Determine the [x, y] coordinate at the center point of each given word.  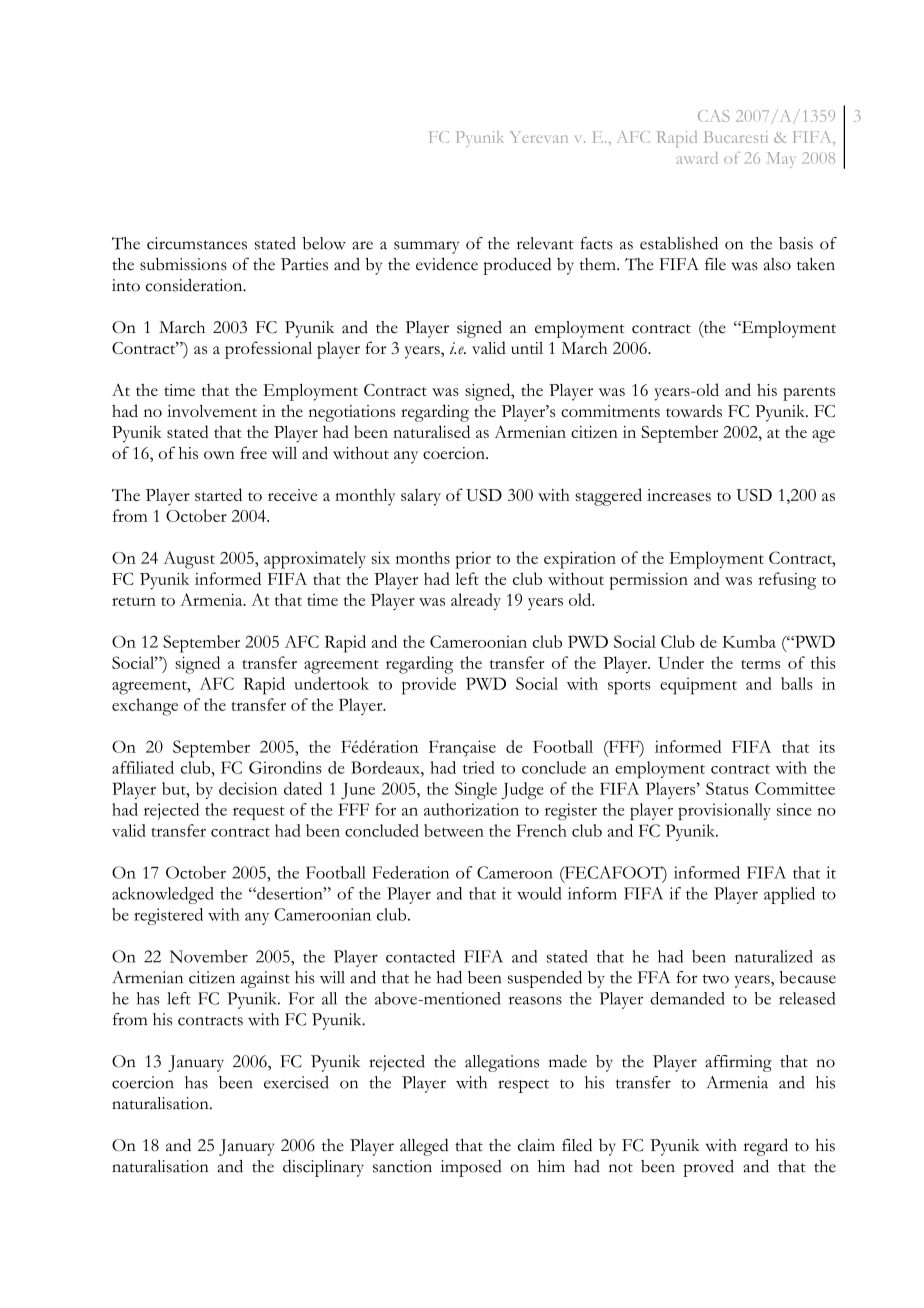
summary [426, 247]
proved [708, 1168]
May [781, 160]
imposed [471, 1168]
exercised [296, 1082]
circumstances [197, 243]
